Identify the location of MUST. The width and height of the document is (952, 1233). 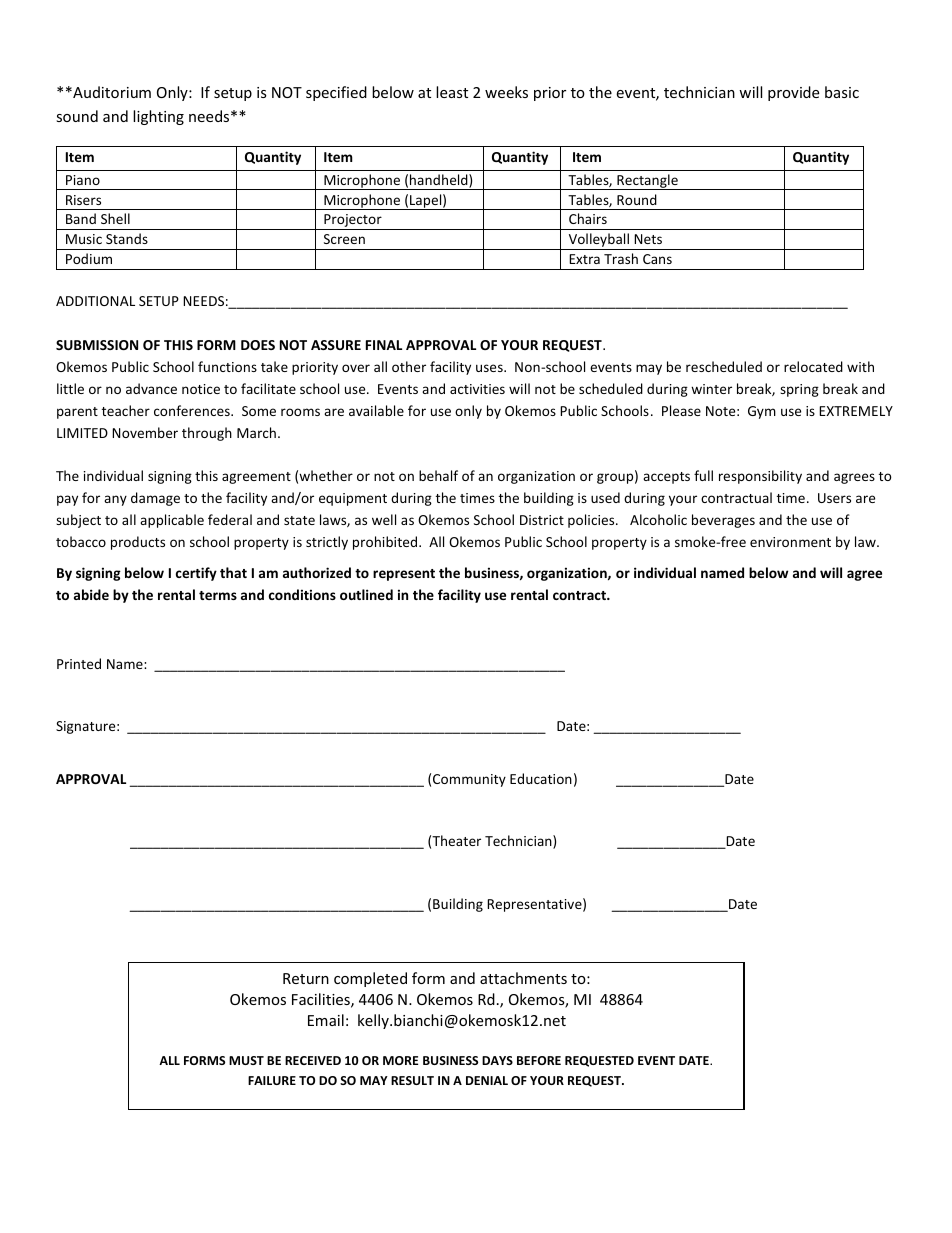
(246, 1060).
